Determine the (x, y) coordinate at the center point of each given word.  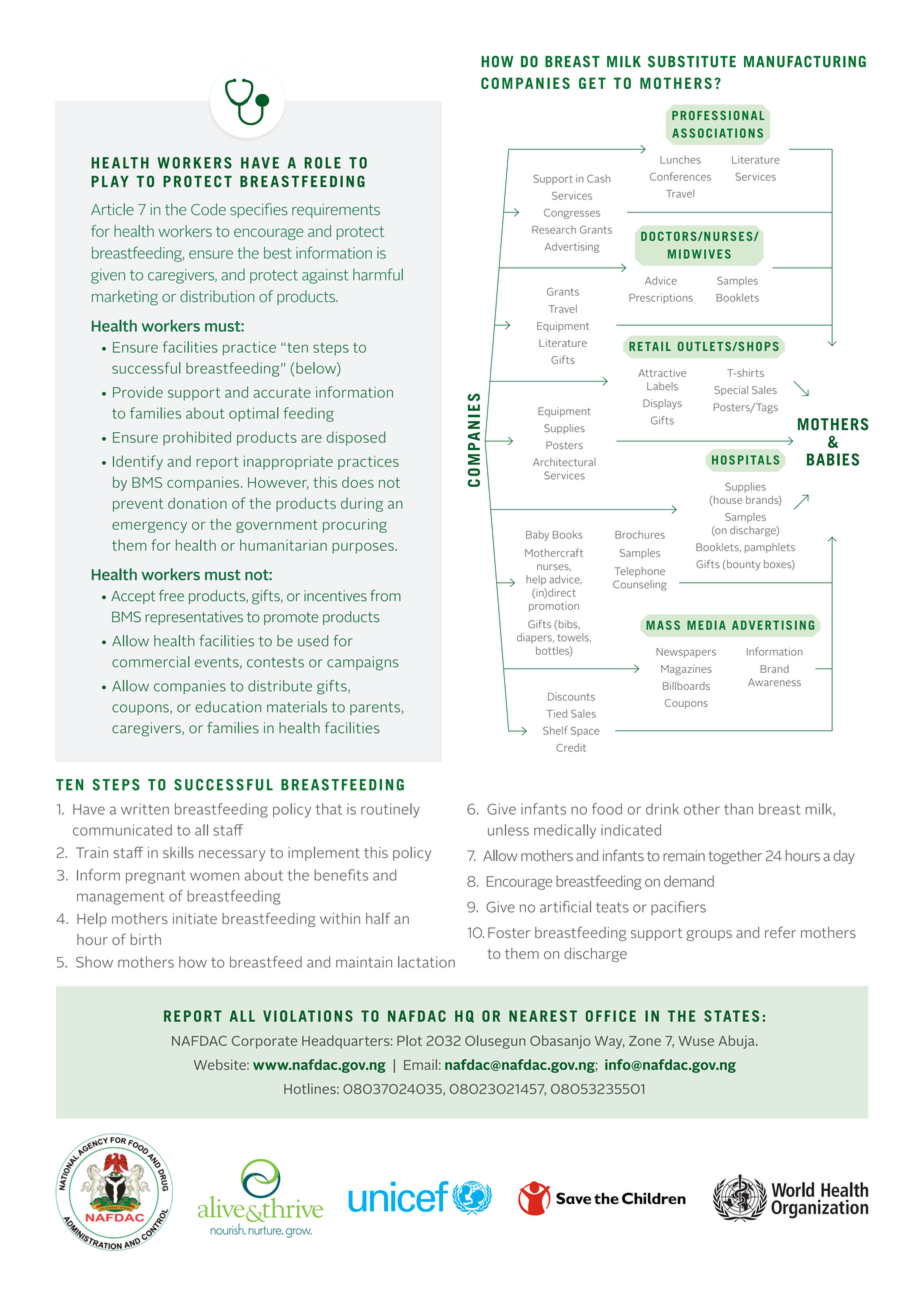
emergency (149, 527)
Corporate (264, 1042)
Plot (409, 1040)
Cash (598, 178)
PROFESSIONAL (718, 115)
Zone (645, 1041)
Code (208, 209)
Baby (537, 535)
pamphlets (770, 548)
